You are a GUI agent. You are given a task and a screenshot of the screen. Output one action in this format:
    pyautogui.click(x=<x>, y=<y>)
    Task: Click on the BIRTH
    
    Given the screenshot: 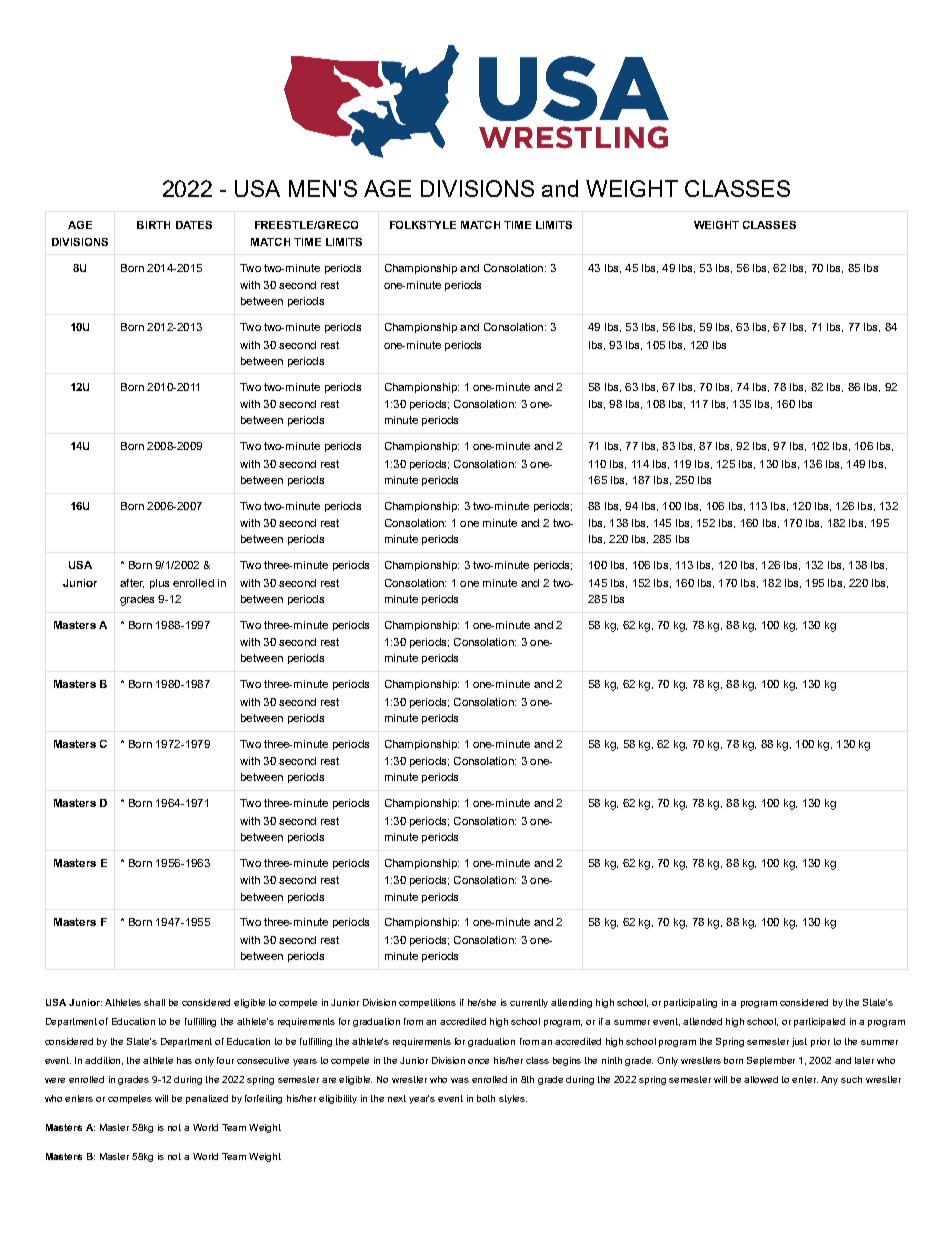 What is the action you would take?
    pyautogui.click(x=153, y=225)
